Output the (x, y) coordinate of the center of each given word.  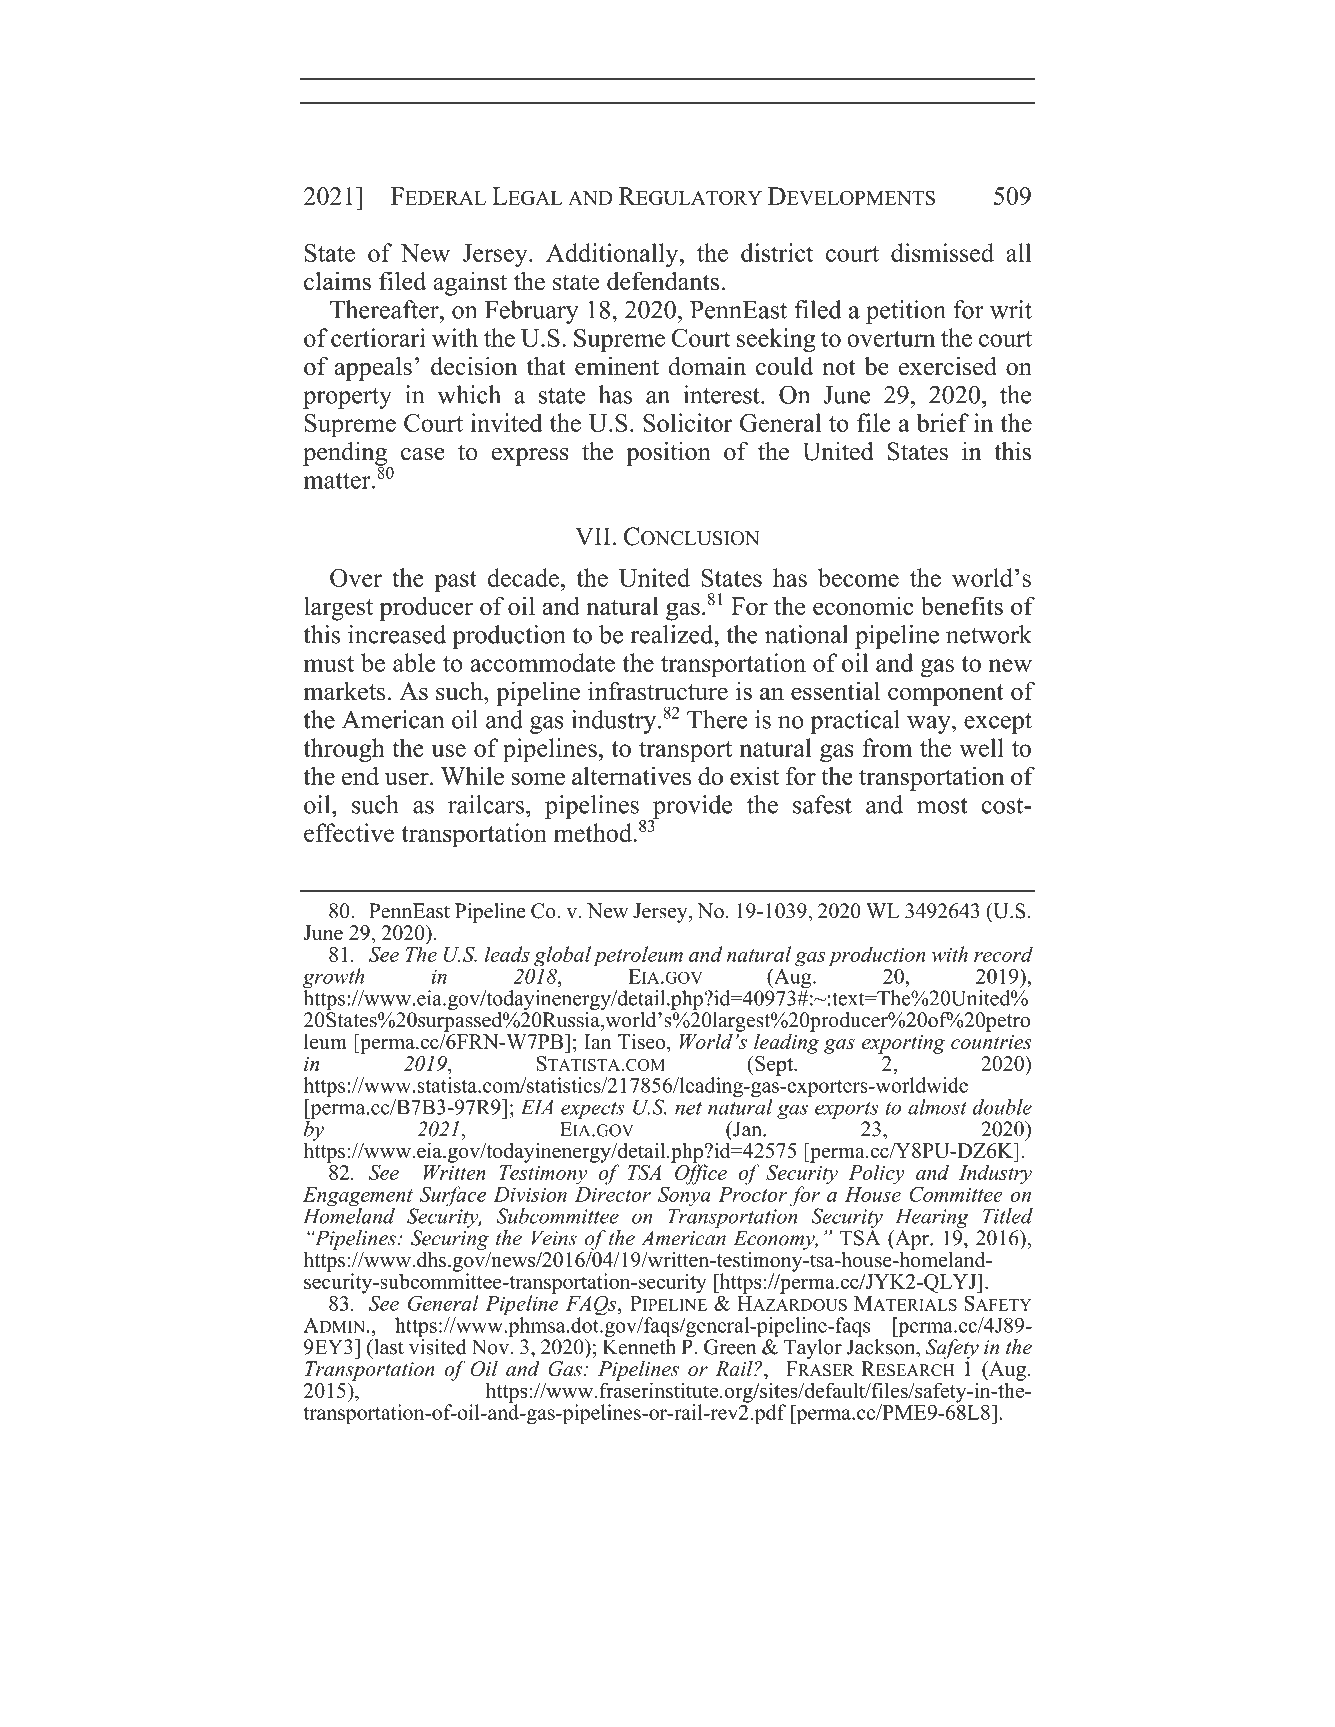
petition (906, 312)
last (388, 1347)
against (470, 284)
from (887, 747)
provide (691, 808)
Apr (912, 1240)
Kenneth (639, 1345)
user (408, 779)
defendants (663, 281)
